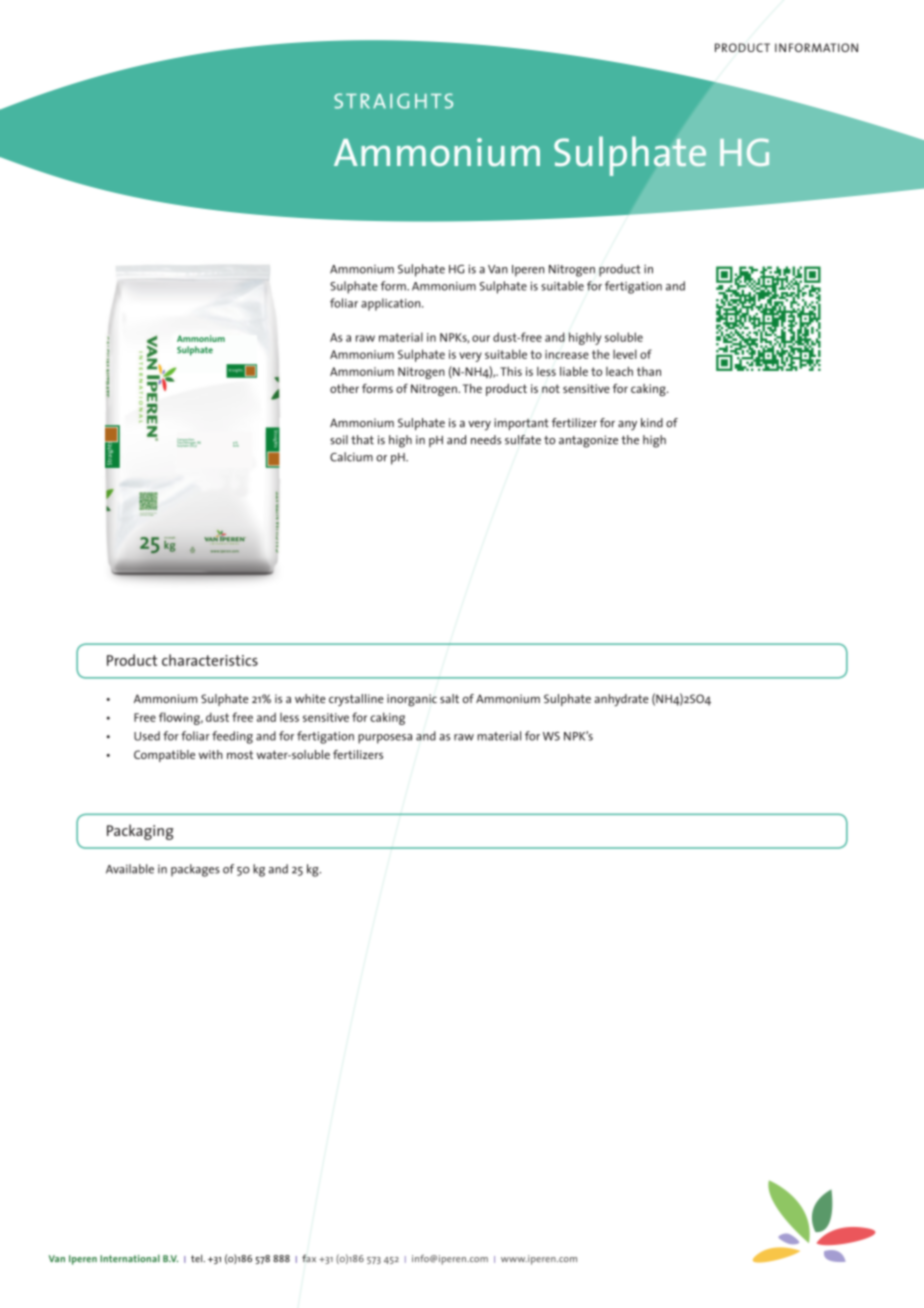 This document has height=1308, width=924. I want to click on feeding, so click(232, 737).
